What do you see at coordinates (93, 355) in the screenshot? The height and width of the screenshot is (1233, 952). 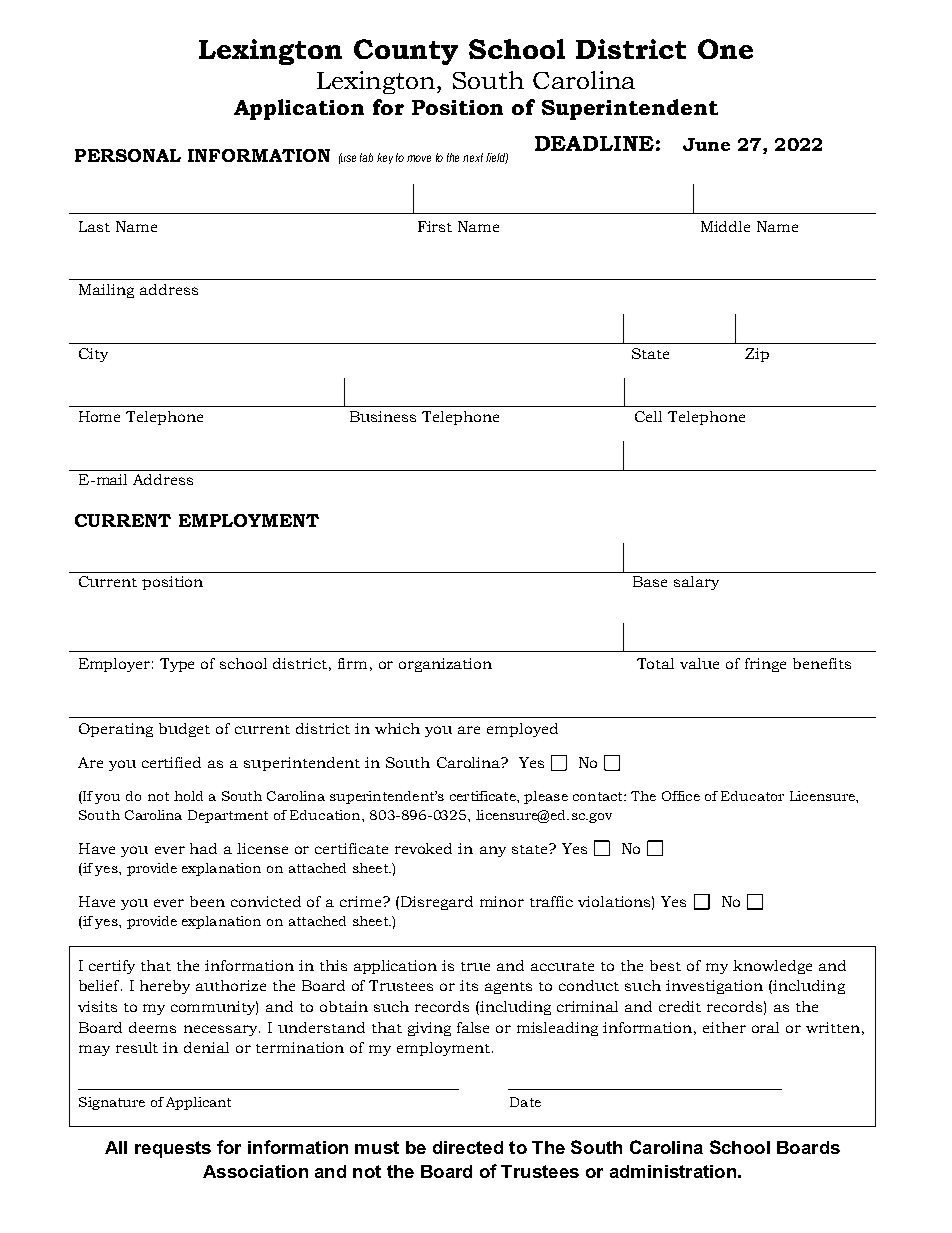 I see `City` at bounding box center [93, 355].
